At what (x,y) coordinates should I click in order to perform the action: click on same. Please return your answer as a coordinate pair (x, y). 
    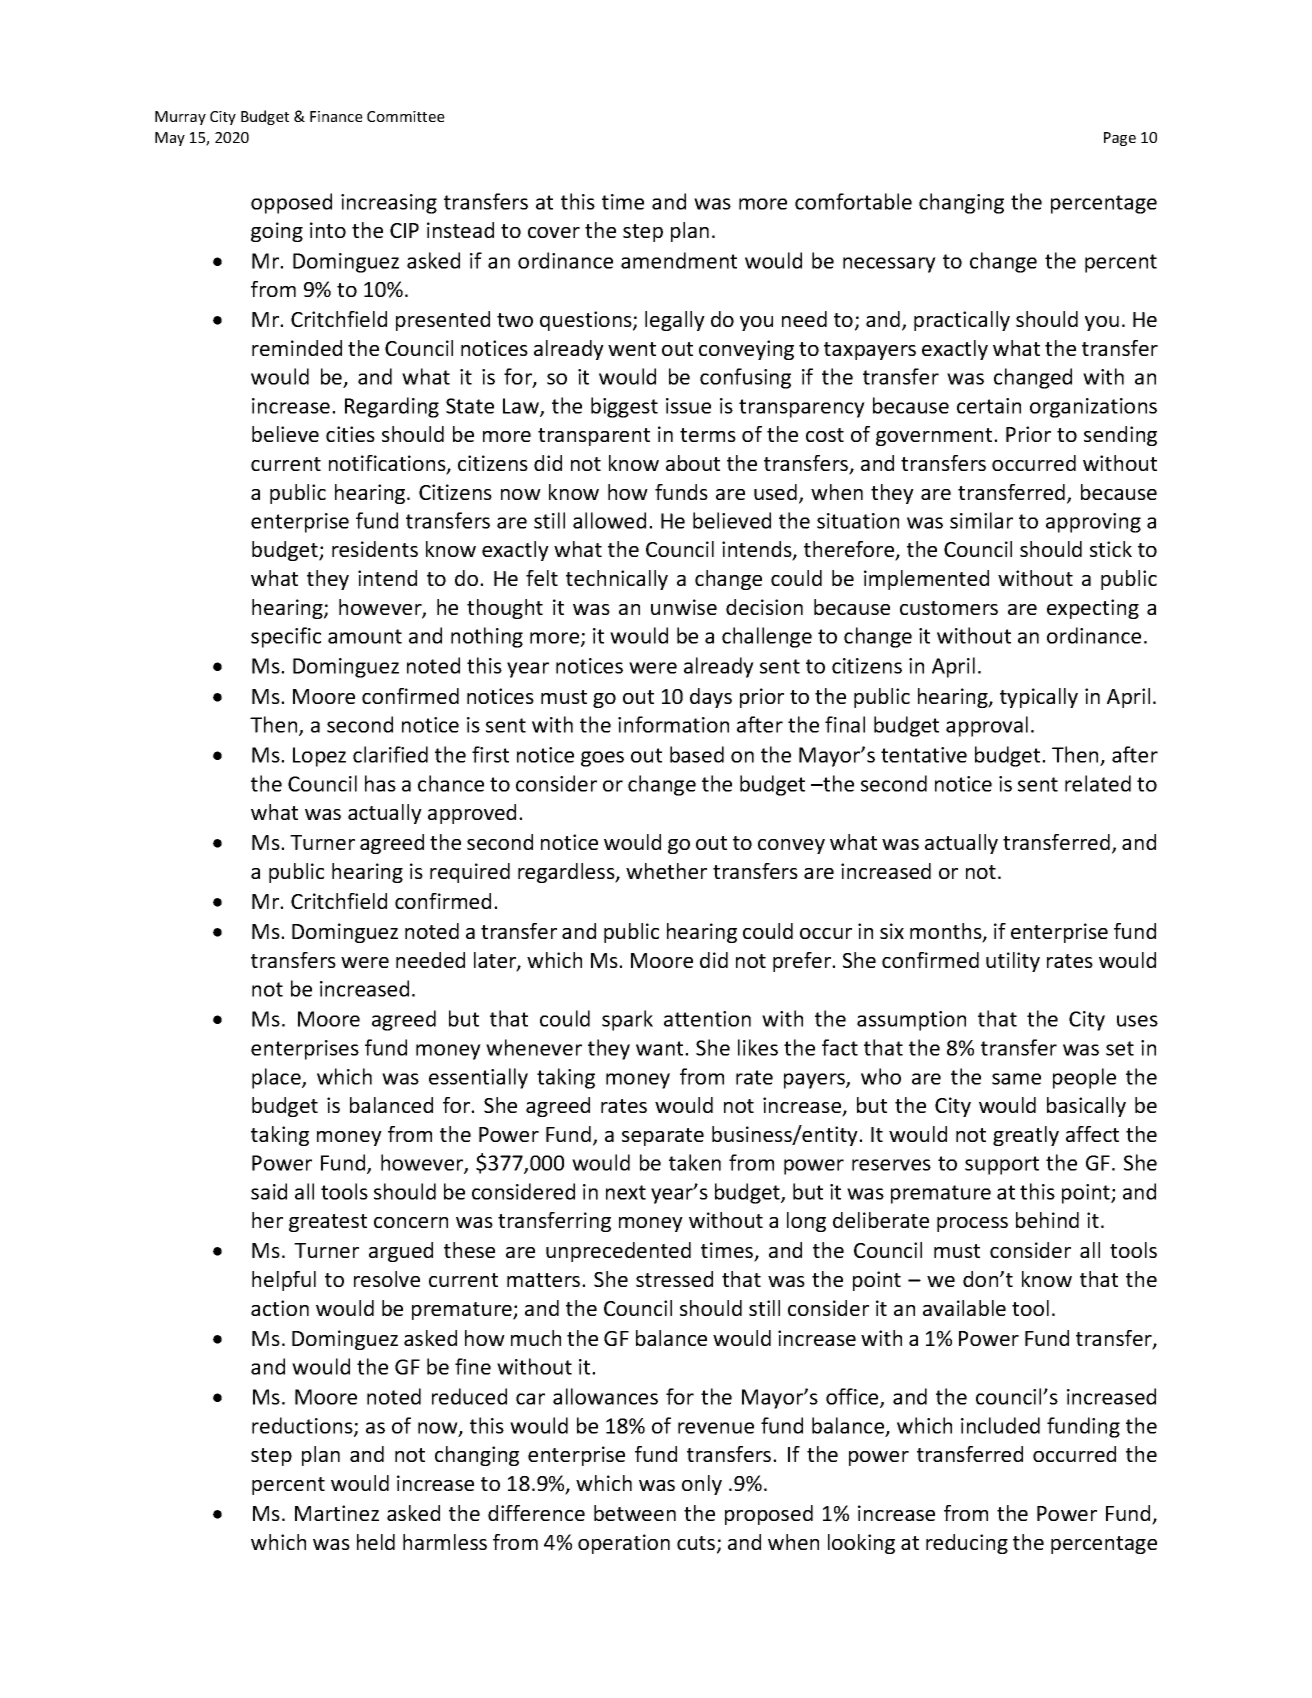
    Looking at the image, I should click on (1016, 1079).
